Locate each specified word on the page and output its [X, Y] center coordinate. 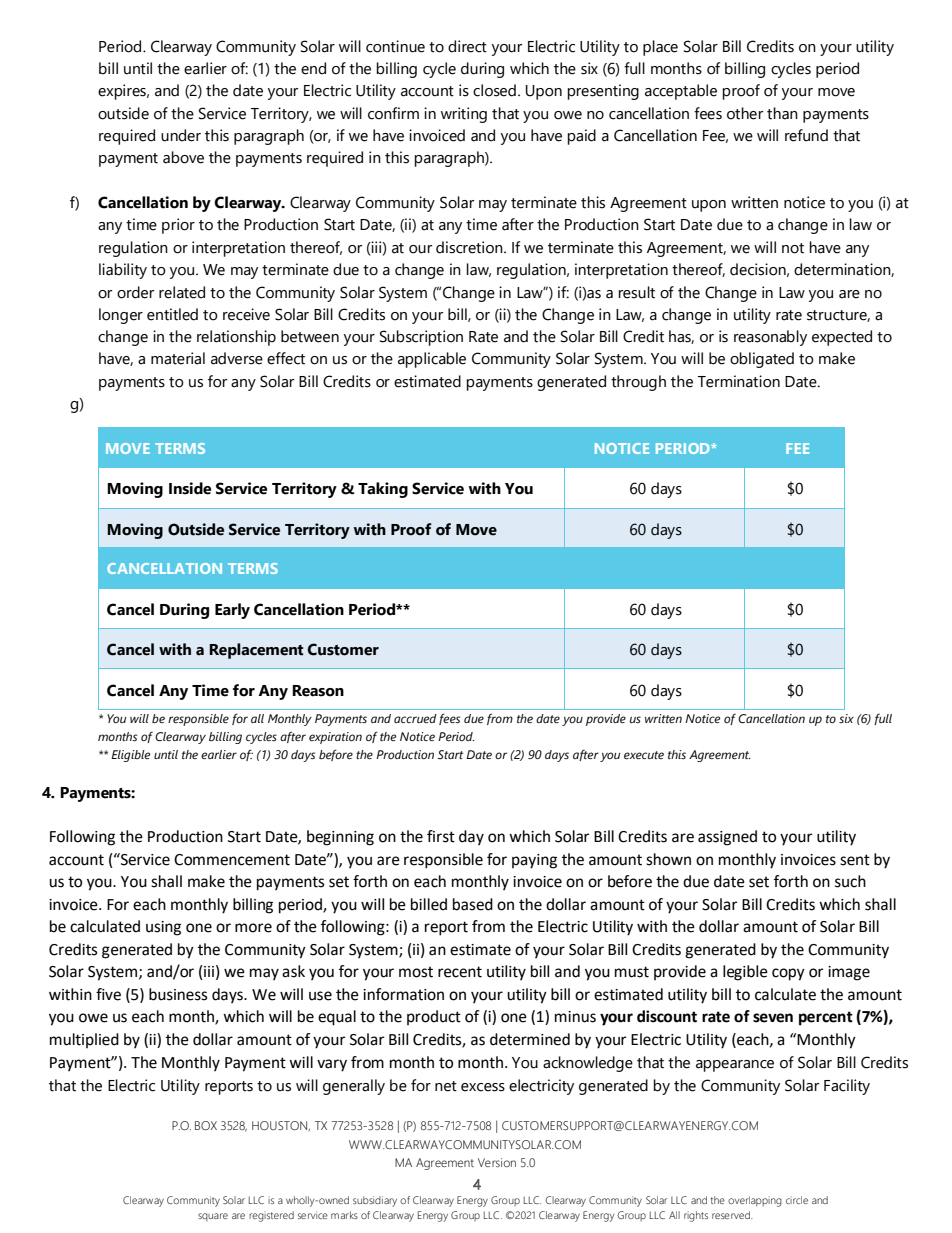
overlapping [755, 1201]
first [441, 836]
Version [497, 1162]
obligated [762, 360]
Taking [383, 490]
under [181, 135]
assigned [727, 838]
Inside [190, 488]
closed [494, 90]
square [213, 1217]
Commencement [232, 860]
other [745, 113]
